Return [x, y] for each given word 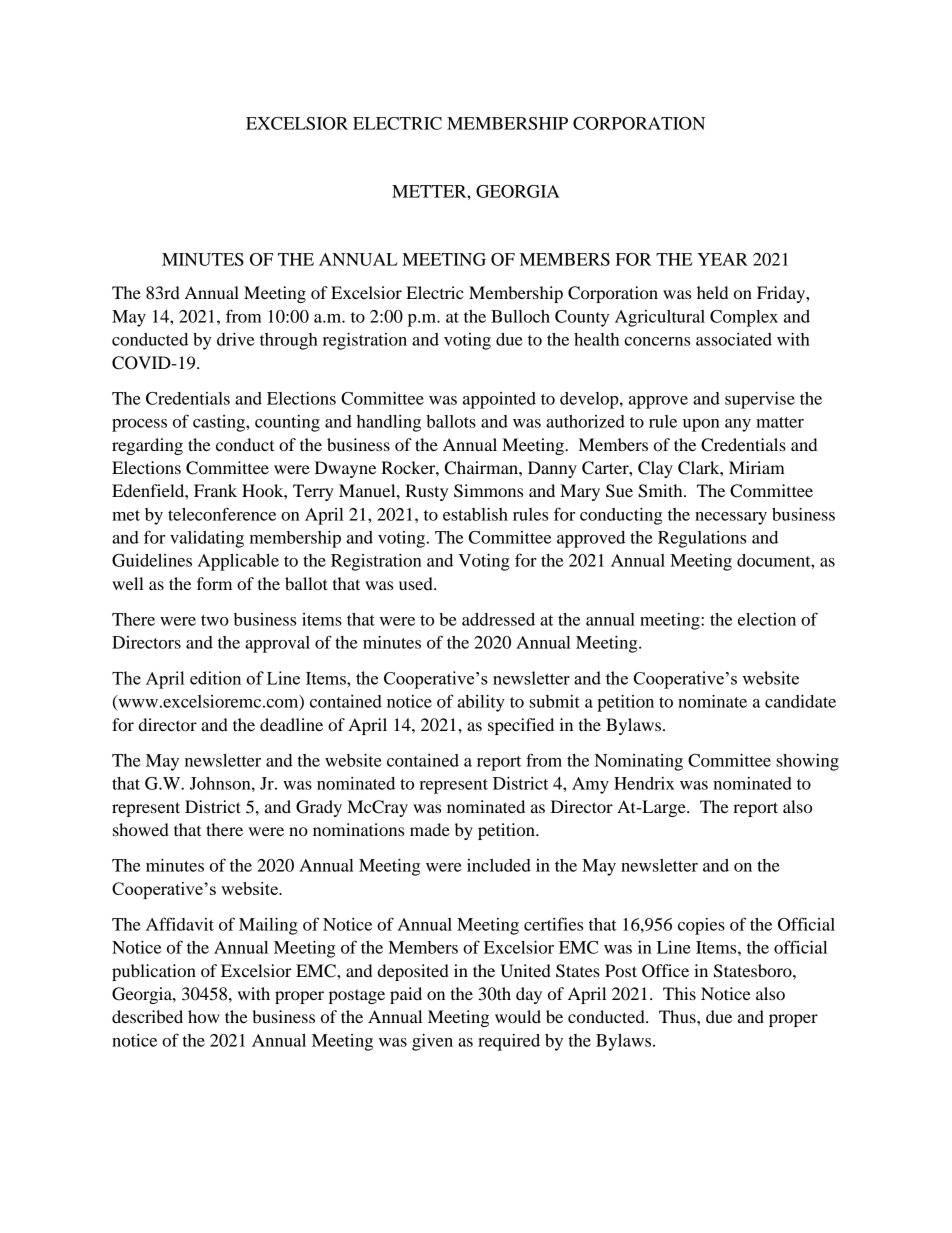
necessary [731, 518]
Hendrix [644, 783]
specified [521, 726]
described [147, 1016]
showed [141, 829]
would [518, 1016]
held [712, 292]
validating [207, 539]
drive [235, 339]
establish [475, 514]
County [582, 318]
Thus [678, 1016]
